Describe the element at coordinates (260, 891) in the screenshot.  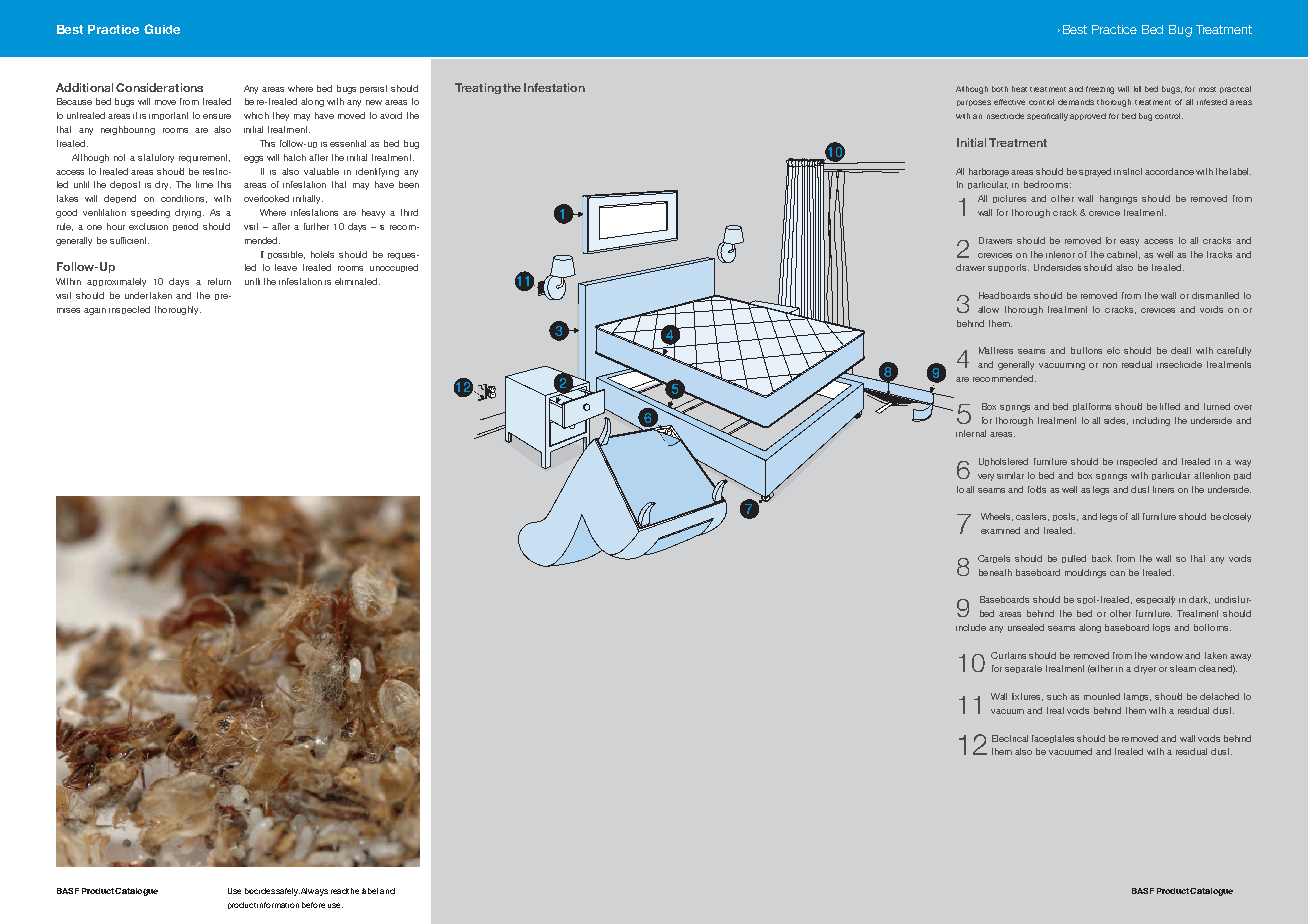
I see `biocides` at that location.
